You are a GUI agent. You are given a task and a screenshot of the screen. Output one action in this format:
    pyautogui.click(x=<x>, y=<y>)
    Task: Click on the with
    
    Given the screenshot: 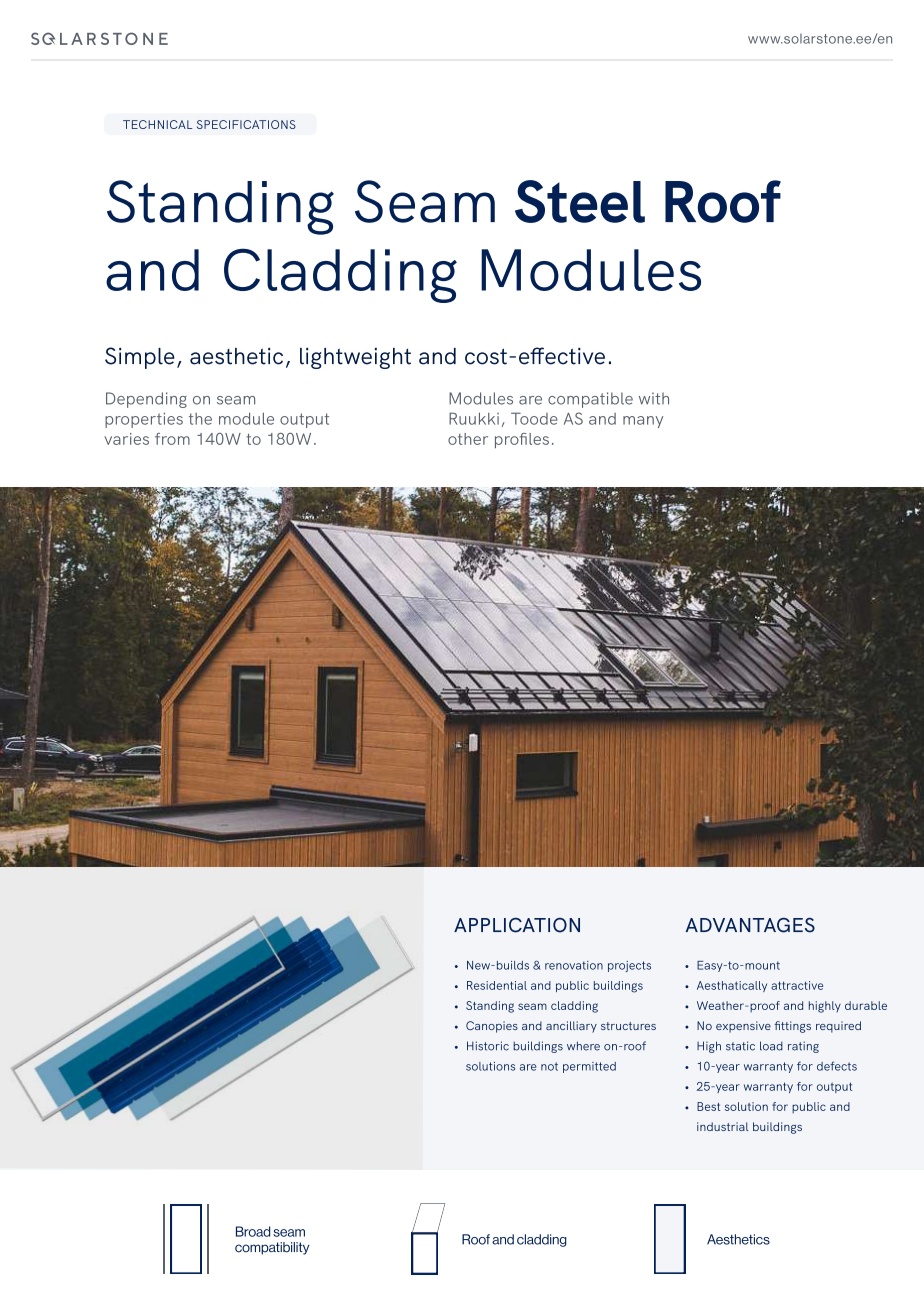 What is the action you would take?
    pyautogui.click(x=654, y=398)
